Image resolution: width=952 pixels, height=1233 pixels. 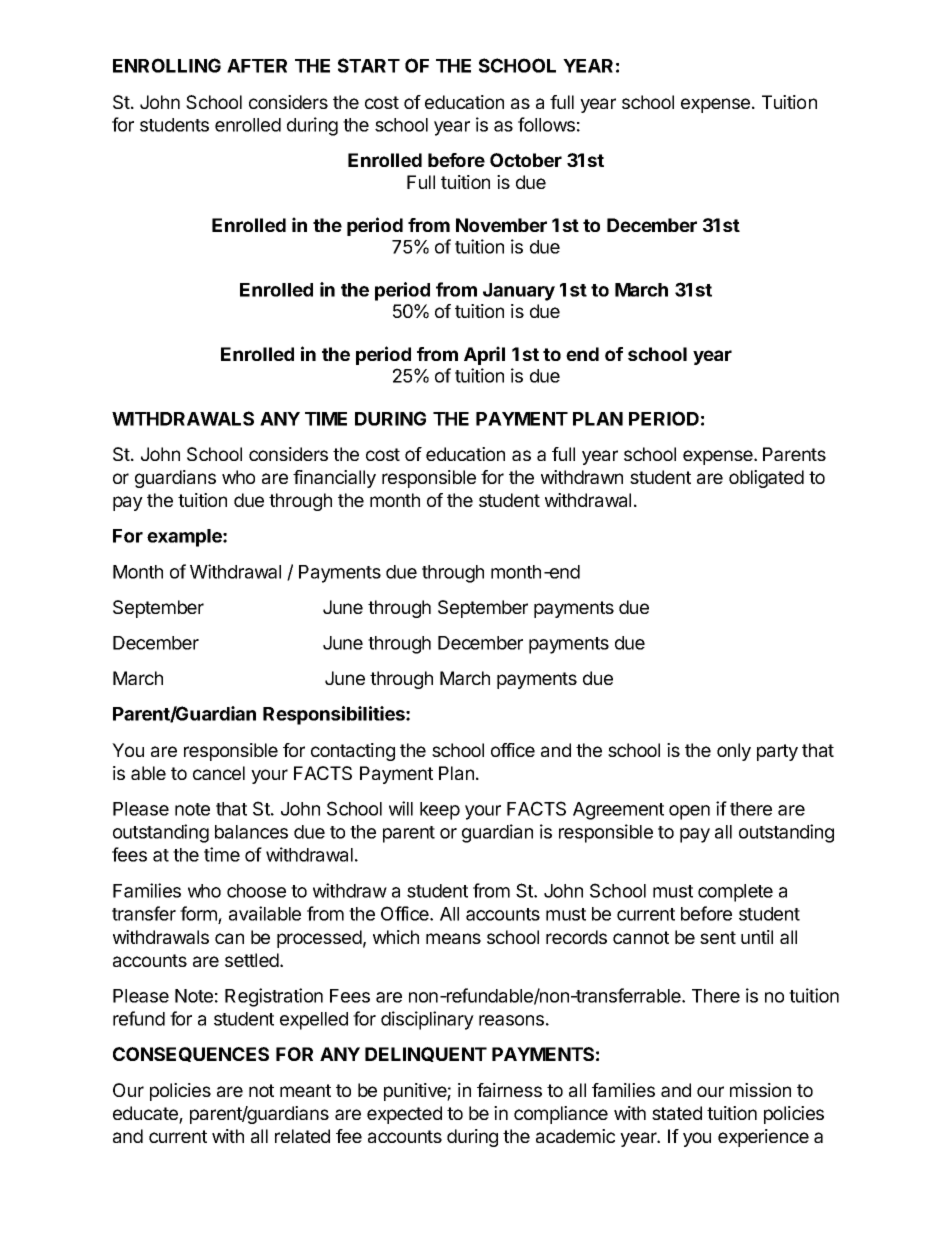 I want to click on obligated, so click(x=766, y=479).
